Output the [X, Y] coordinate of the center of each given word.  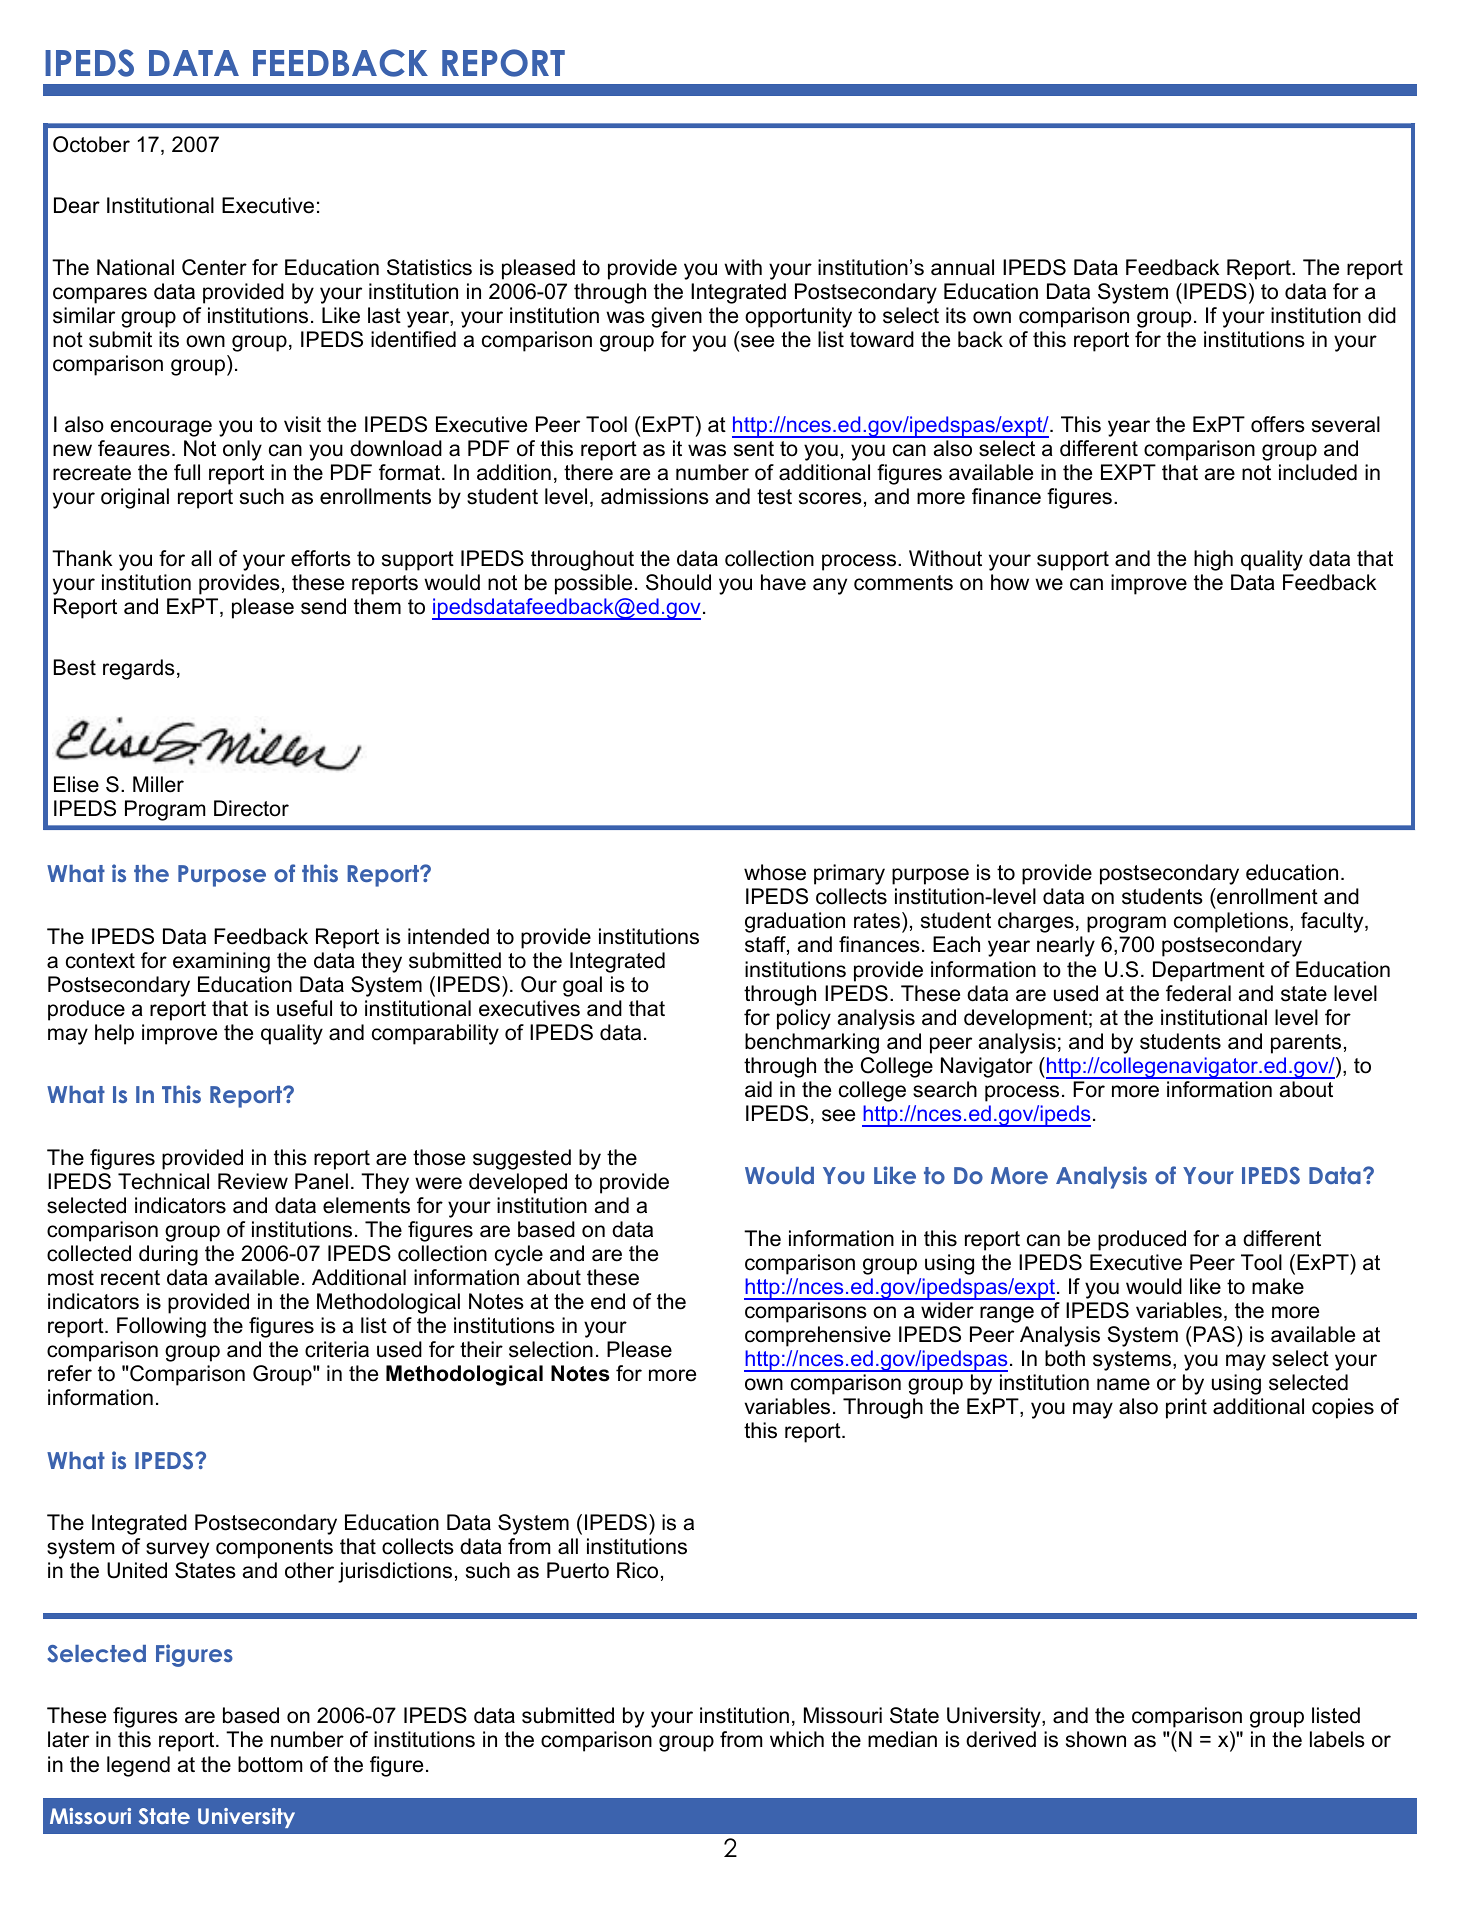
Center [214, 267]
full [187, 472]
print [1186, 1408]
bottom [270, 1764]
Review [253, 1181]
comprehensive [818, 1336]
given [676, 317]
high [1213, 560]
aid [758, 1089]
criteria [337, 1349]
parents [1306, 1044]
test [774, 497]
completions [1232, 922]
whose [775, 872]
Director [251, 808]
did [1382, 315]
